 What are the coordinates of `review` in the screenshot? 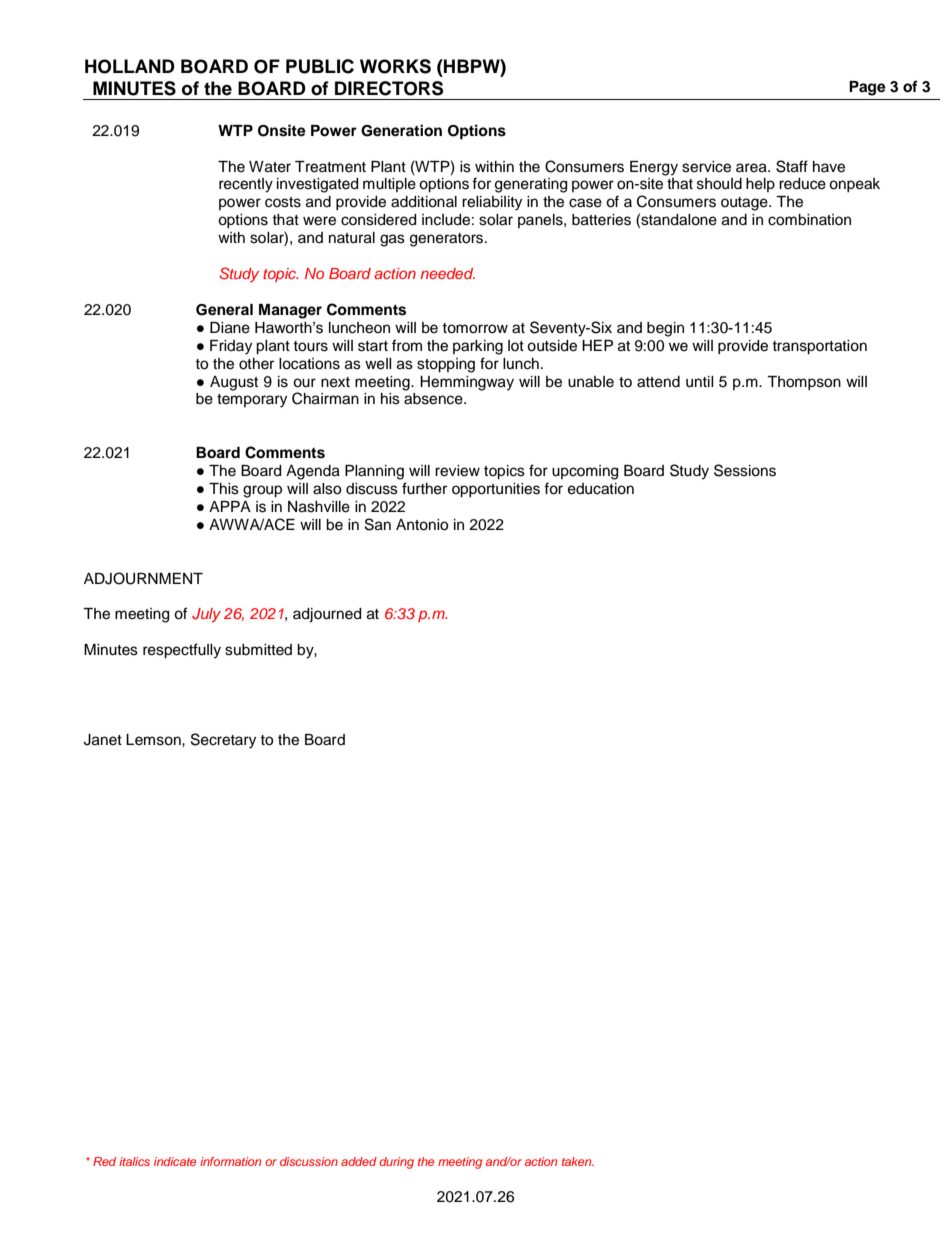 It's located at (457, 471).
